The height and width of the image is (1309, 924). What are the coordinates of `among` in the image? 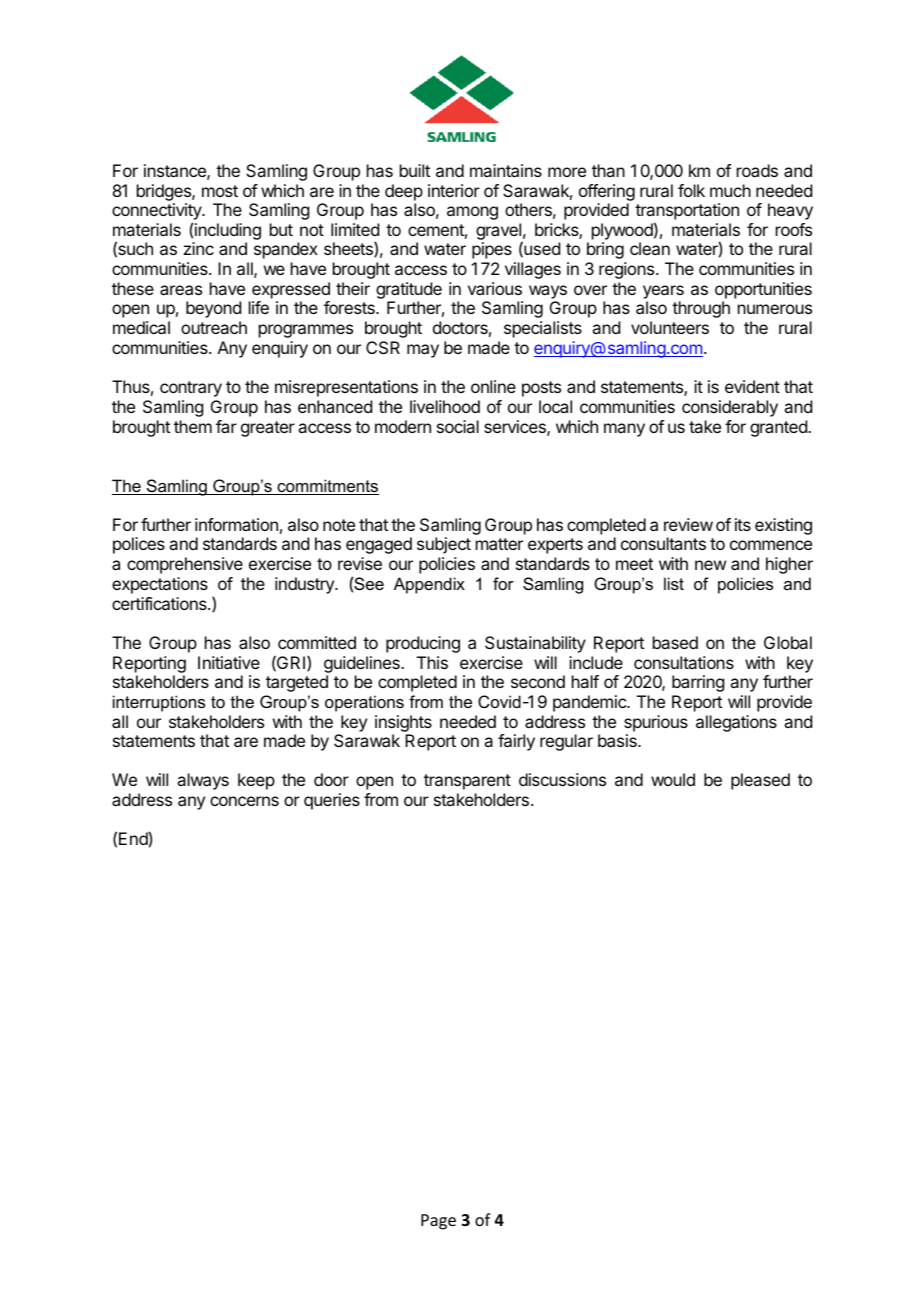 It's located at (472, 213).
